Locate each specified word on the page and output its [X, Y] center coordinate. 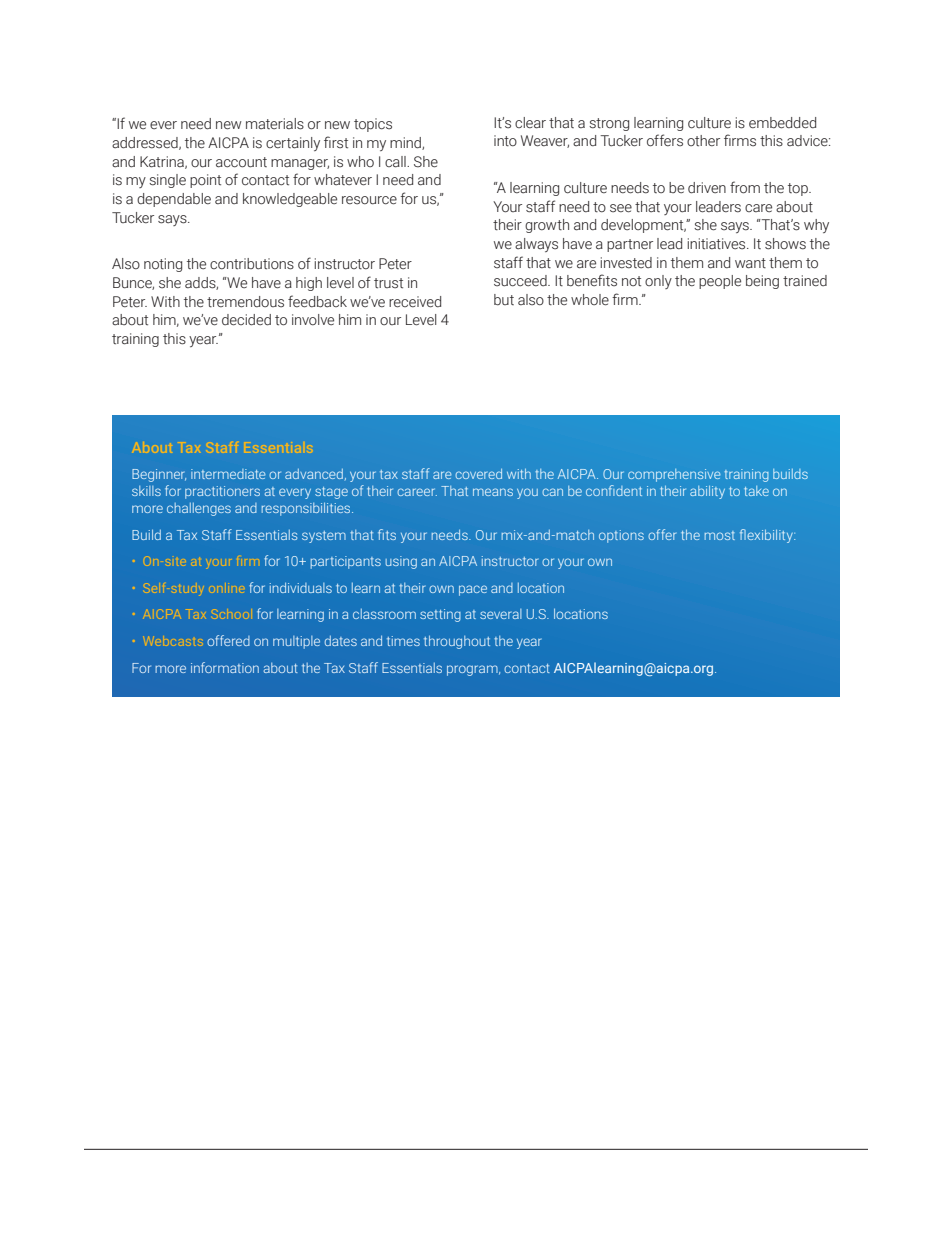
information [225, 667]
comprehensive [674, 475]
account [241, 162]
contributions [252, 264]
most [720, 535]
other [703, 141]
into [505, 141]
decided [246, 320]
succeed [521, 281]
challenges [199, 509]
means [493, 492]
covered [478, 474]
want [750, 263]
